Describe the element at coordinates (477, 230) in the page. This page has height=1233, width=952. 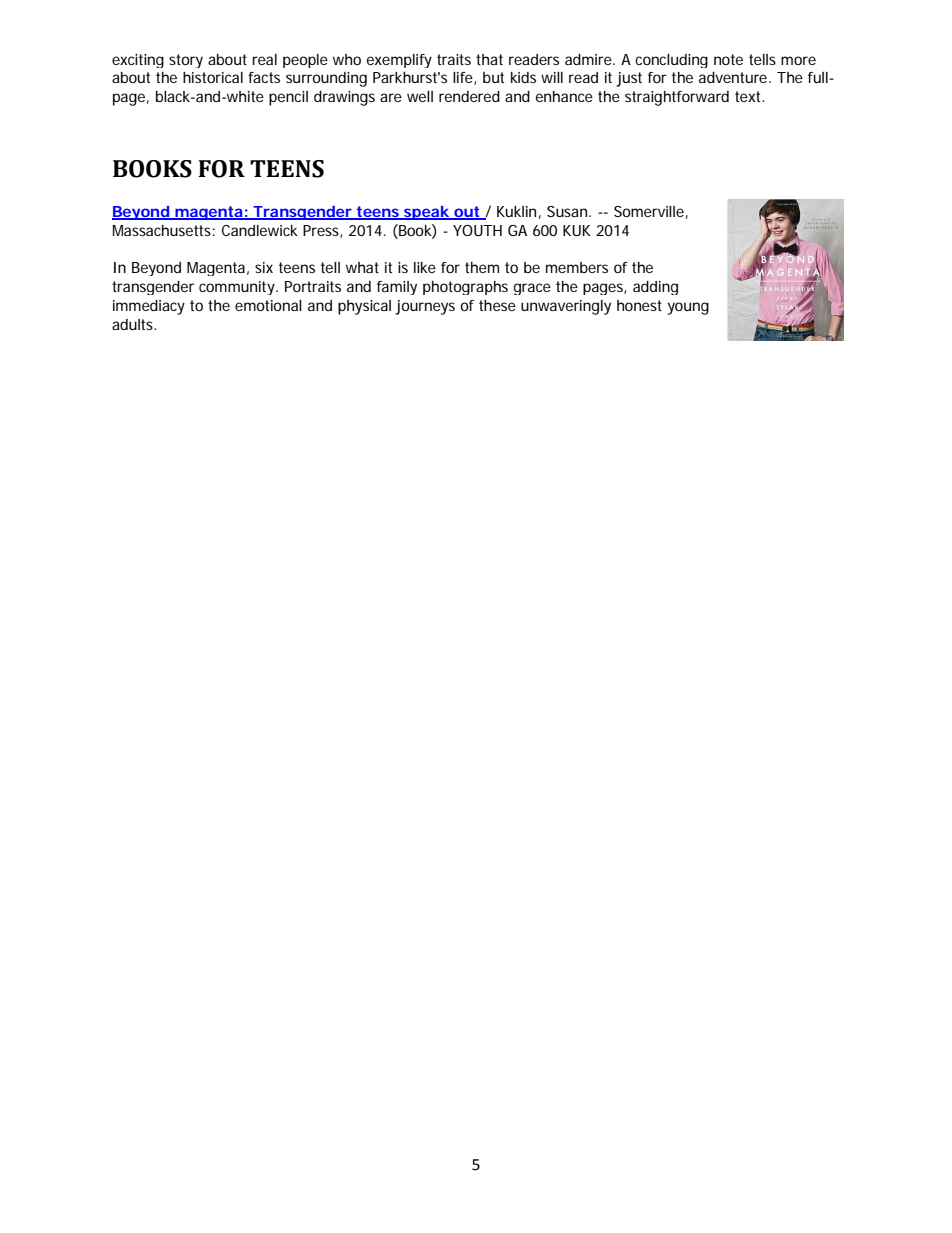
I see `YOUTH` at that location.
